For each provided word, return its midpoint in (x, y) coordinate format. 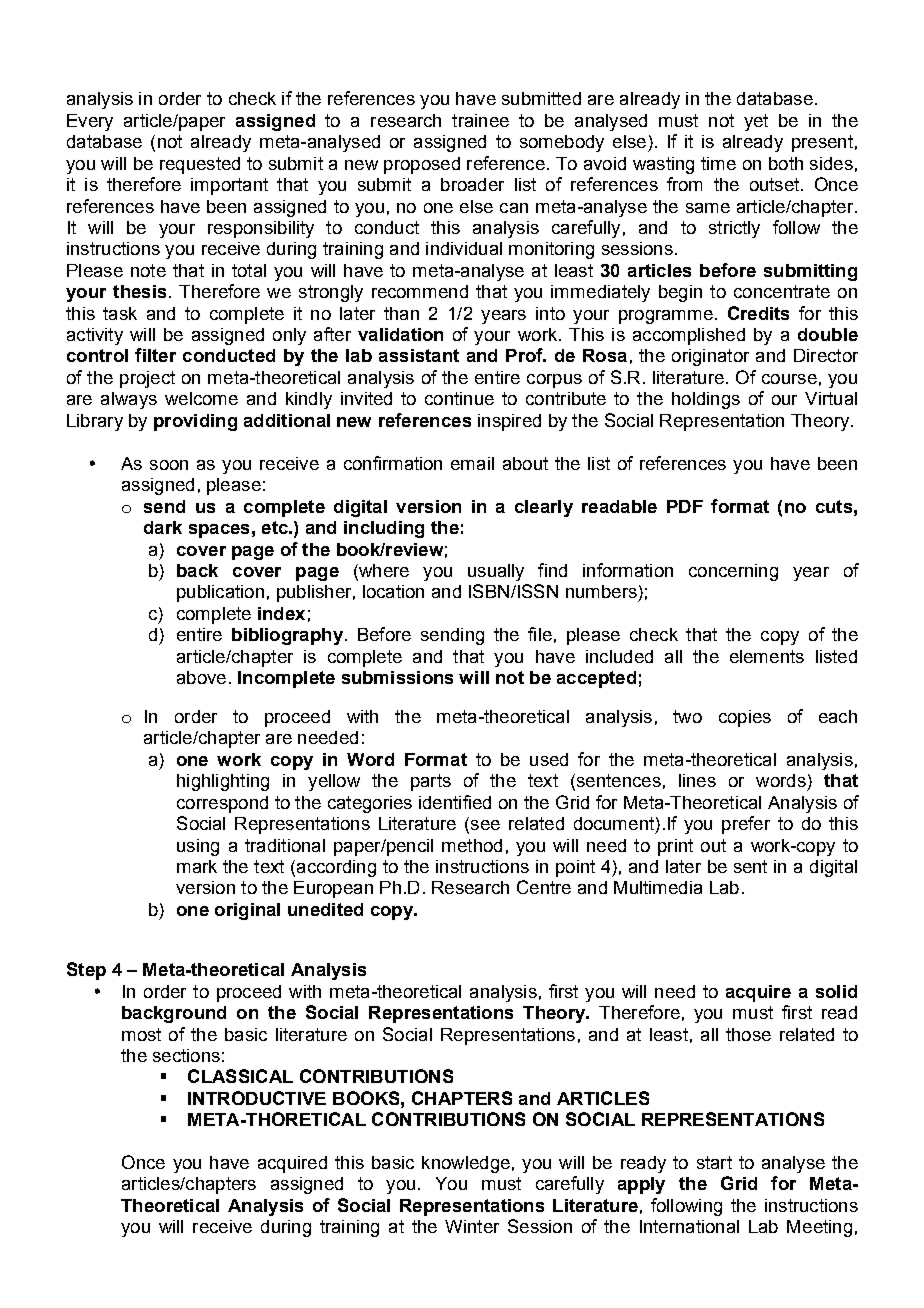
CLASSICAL (240, 1076)
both (786, 163)
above (201, 677)
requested (200, 165)
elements (767, 656)
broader (472, 184)
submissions (397, 677)
